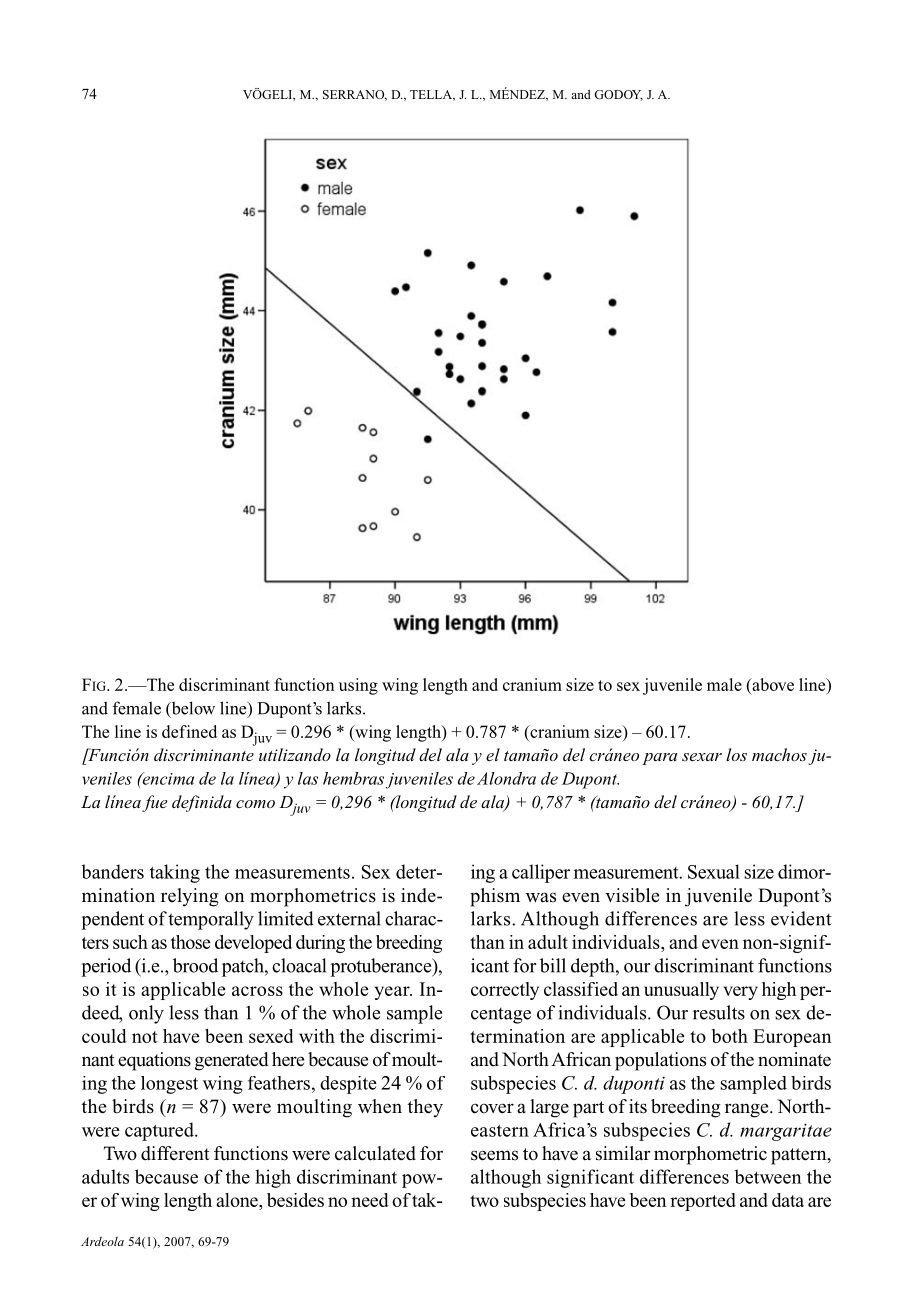 The image size is (924, 1305). What do you see at coordinates (772, 684) in the document?
I see `above` at bounding box center [772, 684].
